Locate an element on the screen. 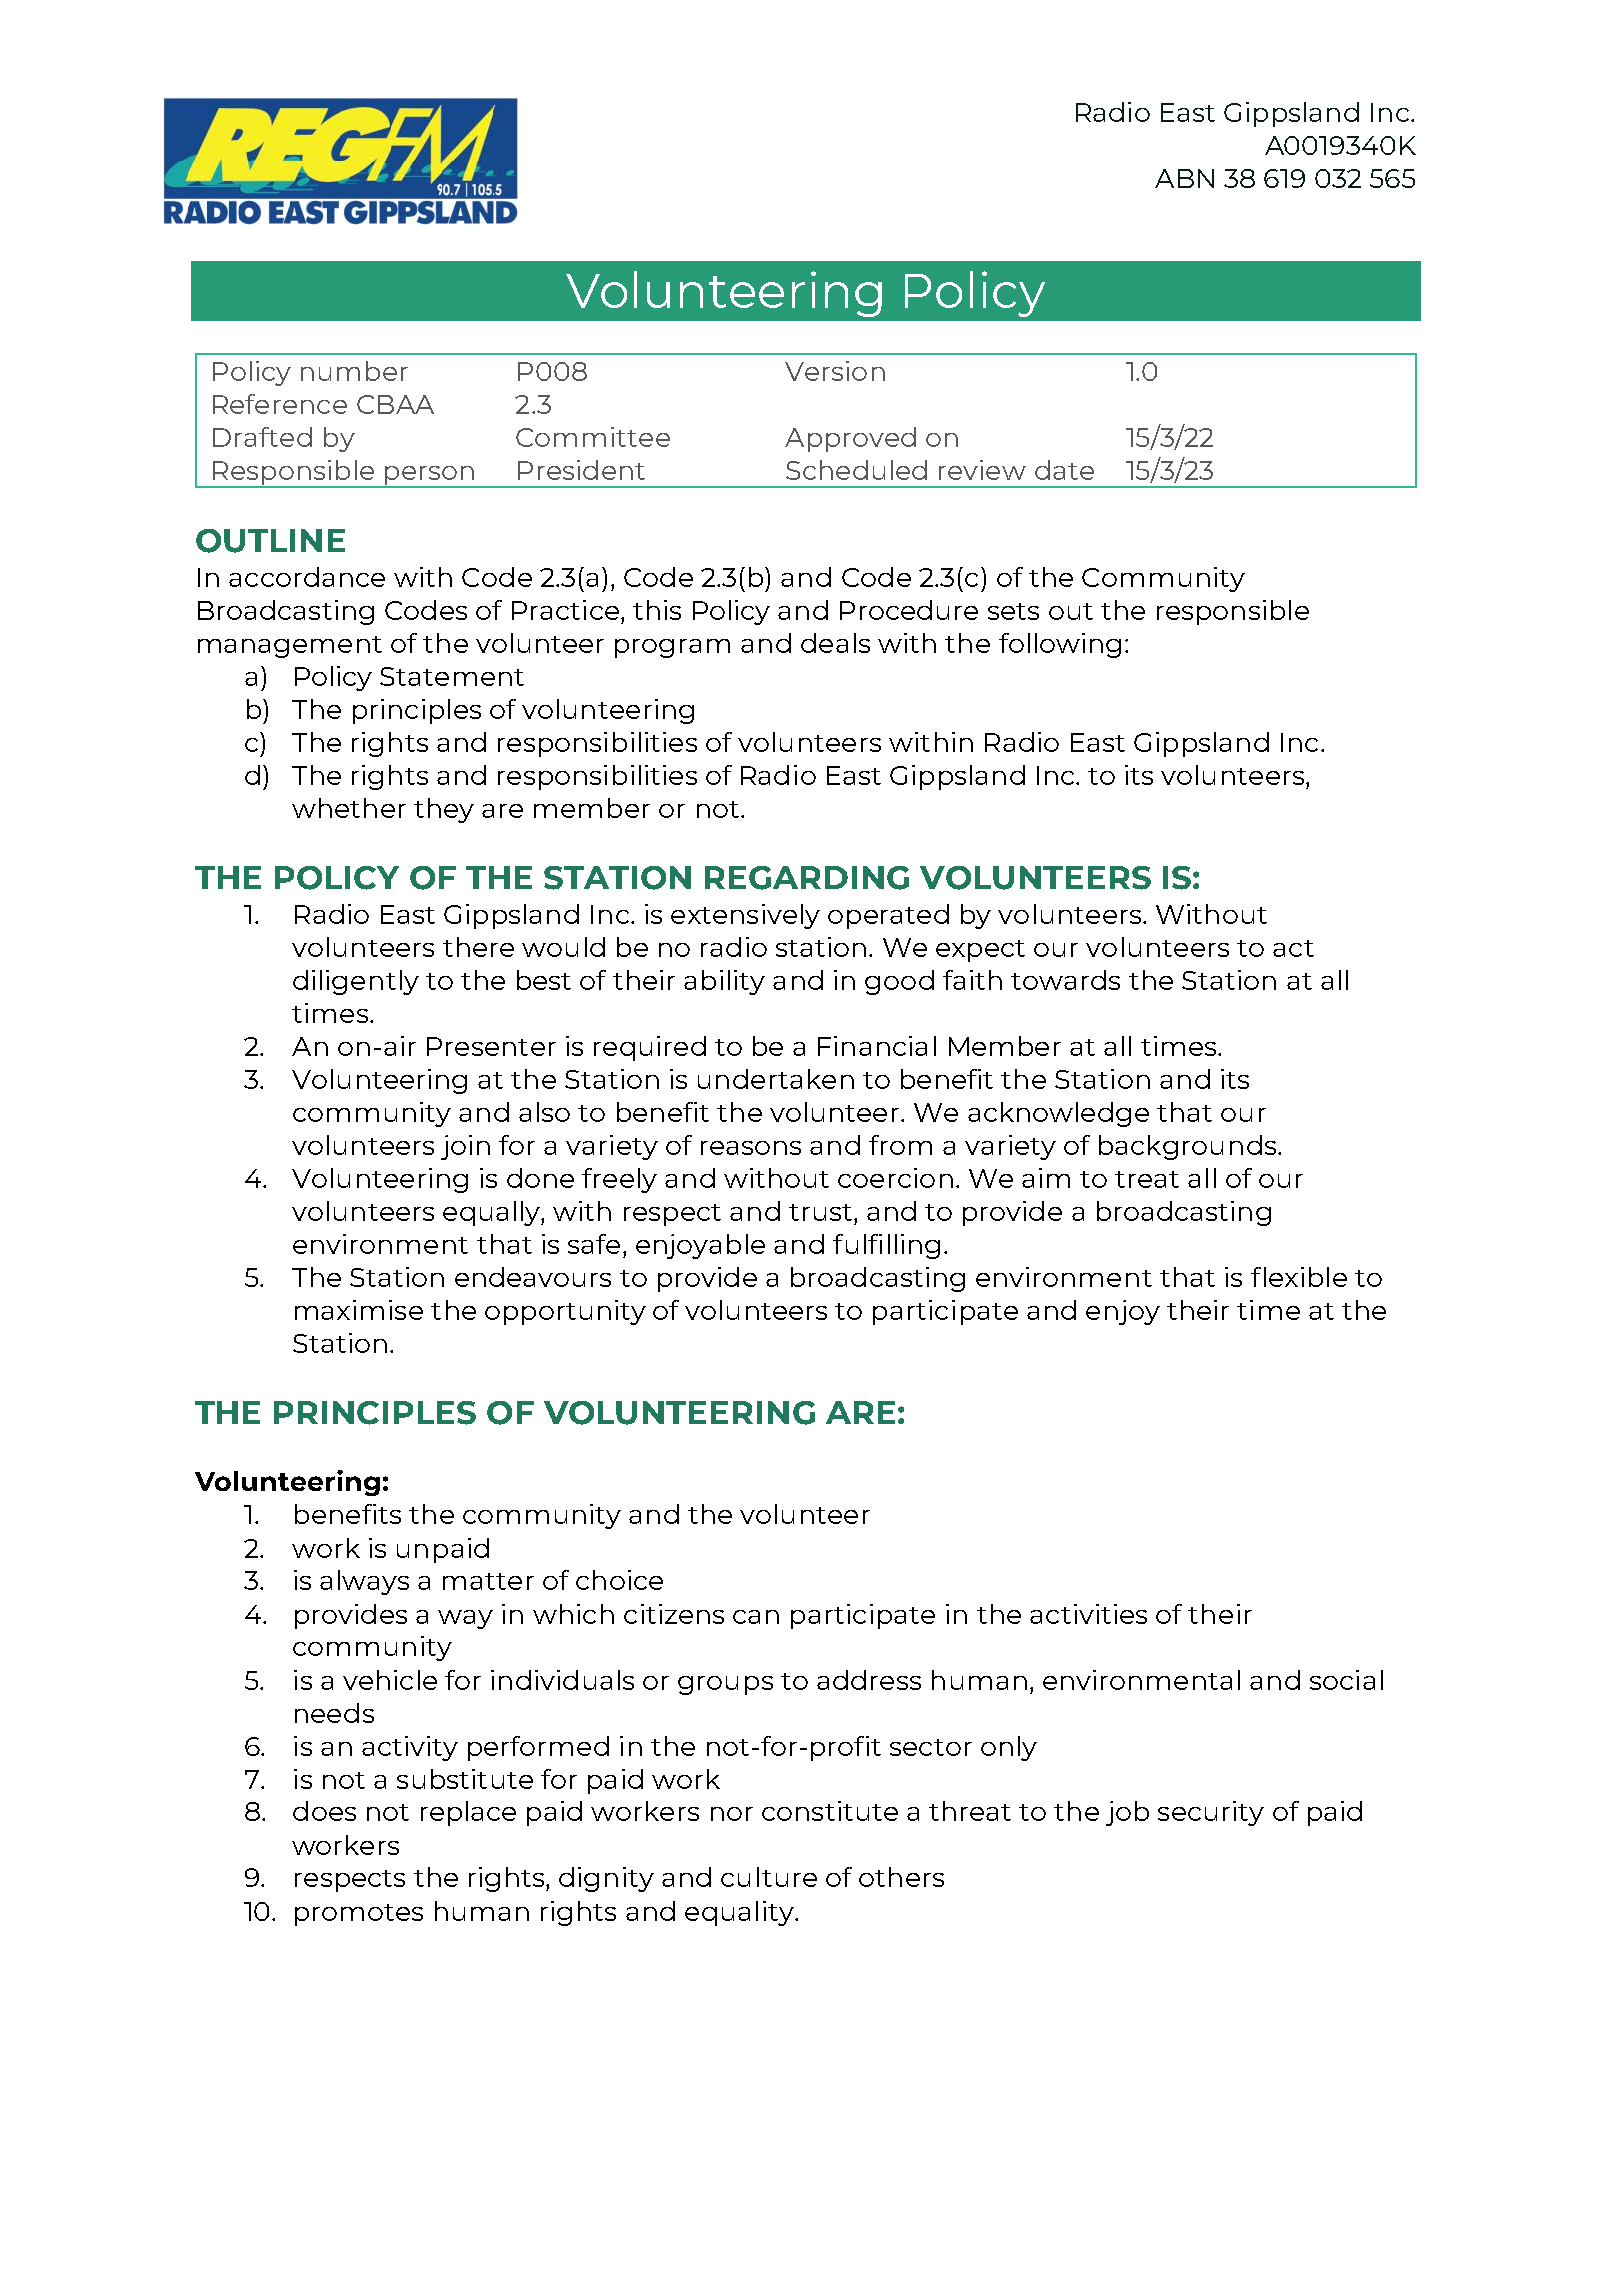 The image size is (1611, 2280). culture is located at coordinates (769, 1877).
